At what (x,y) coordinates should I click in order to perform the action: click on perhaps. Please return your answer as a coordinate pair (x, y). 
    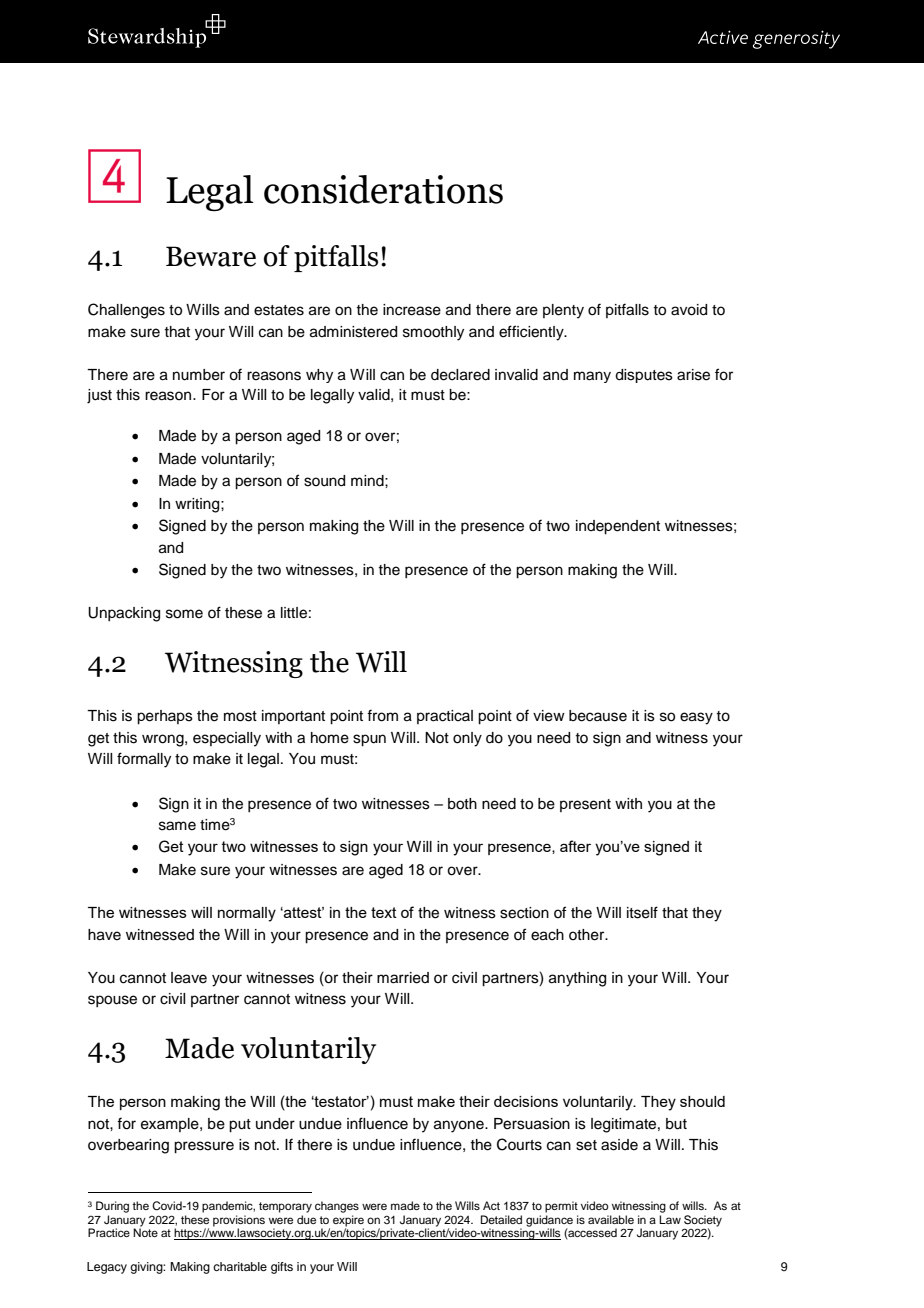
    Looking at the image, I should click on (165, 717).
